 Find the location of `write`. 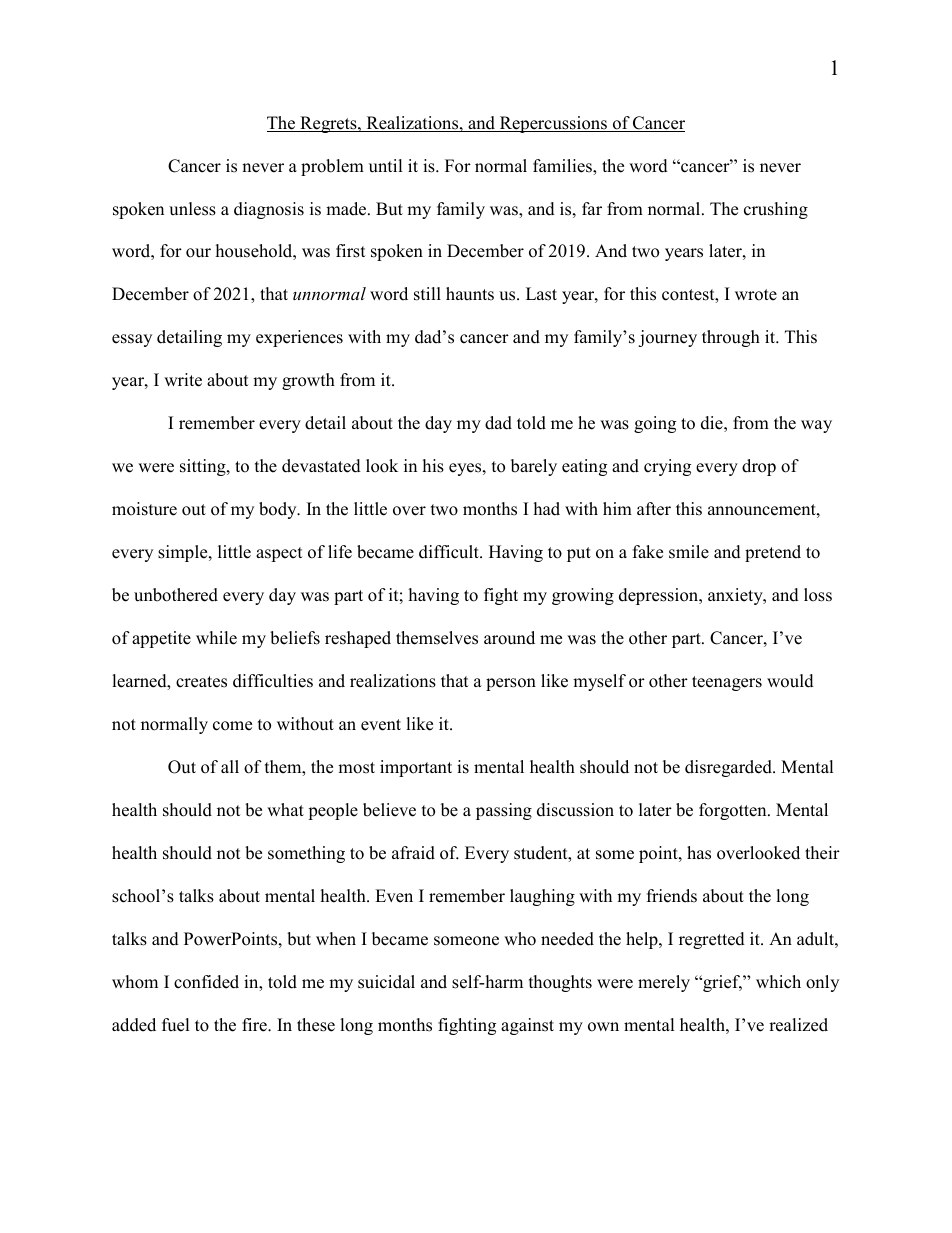

write is located at coordinates (183, 380).
